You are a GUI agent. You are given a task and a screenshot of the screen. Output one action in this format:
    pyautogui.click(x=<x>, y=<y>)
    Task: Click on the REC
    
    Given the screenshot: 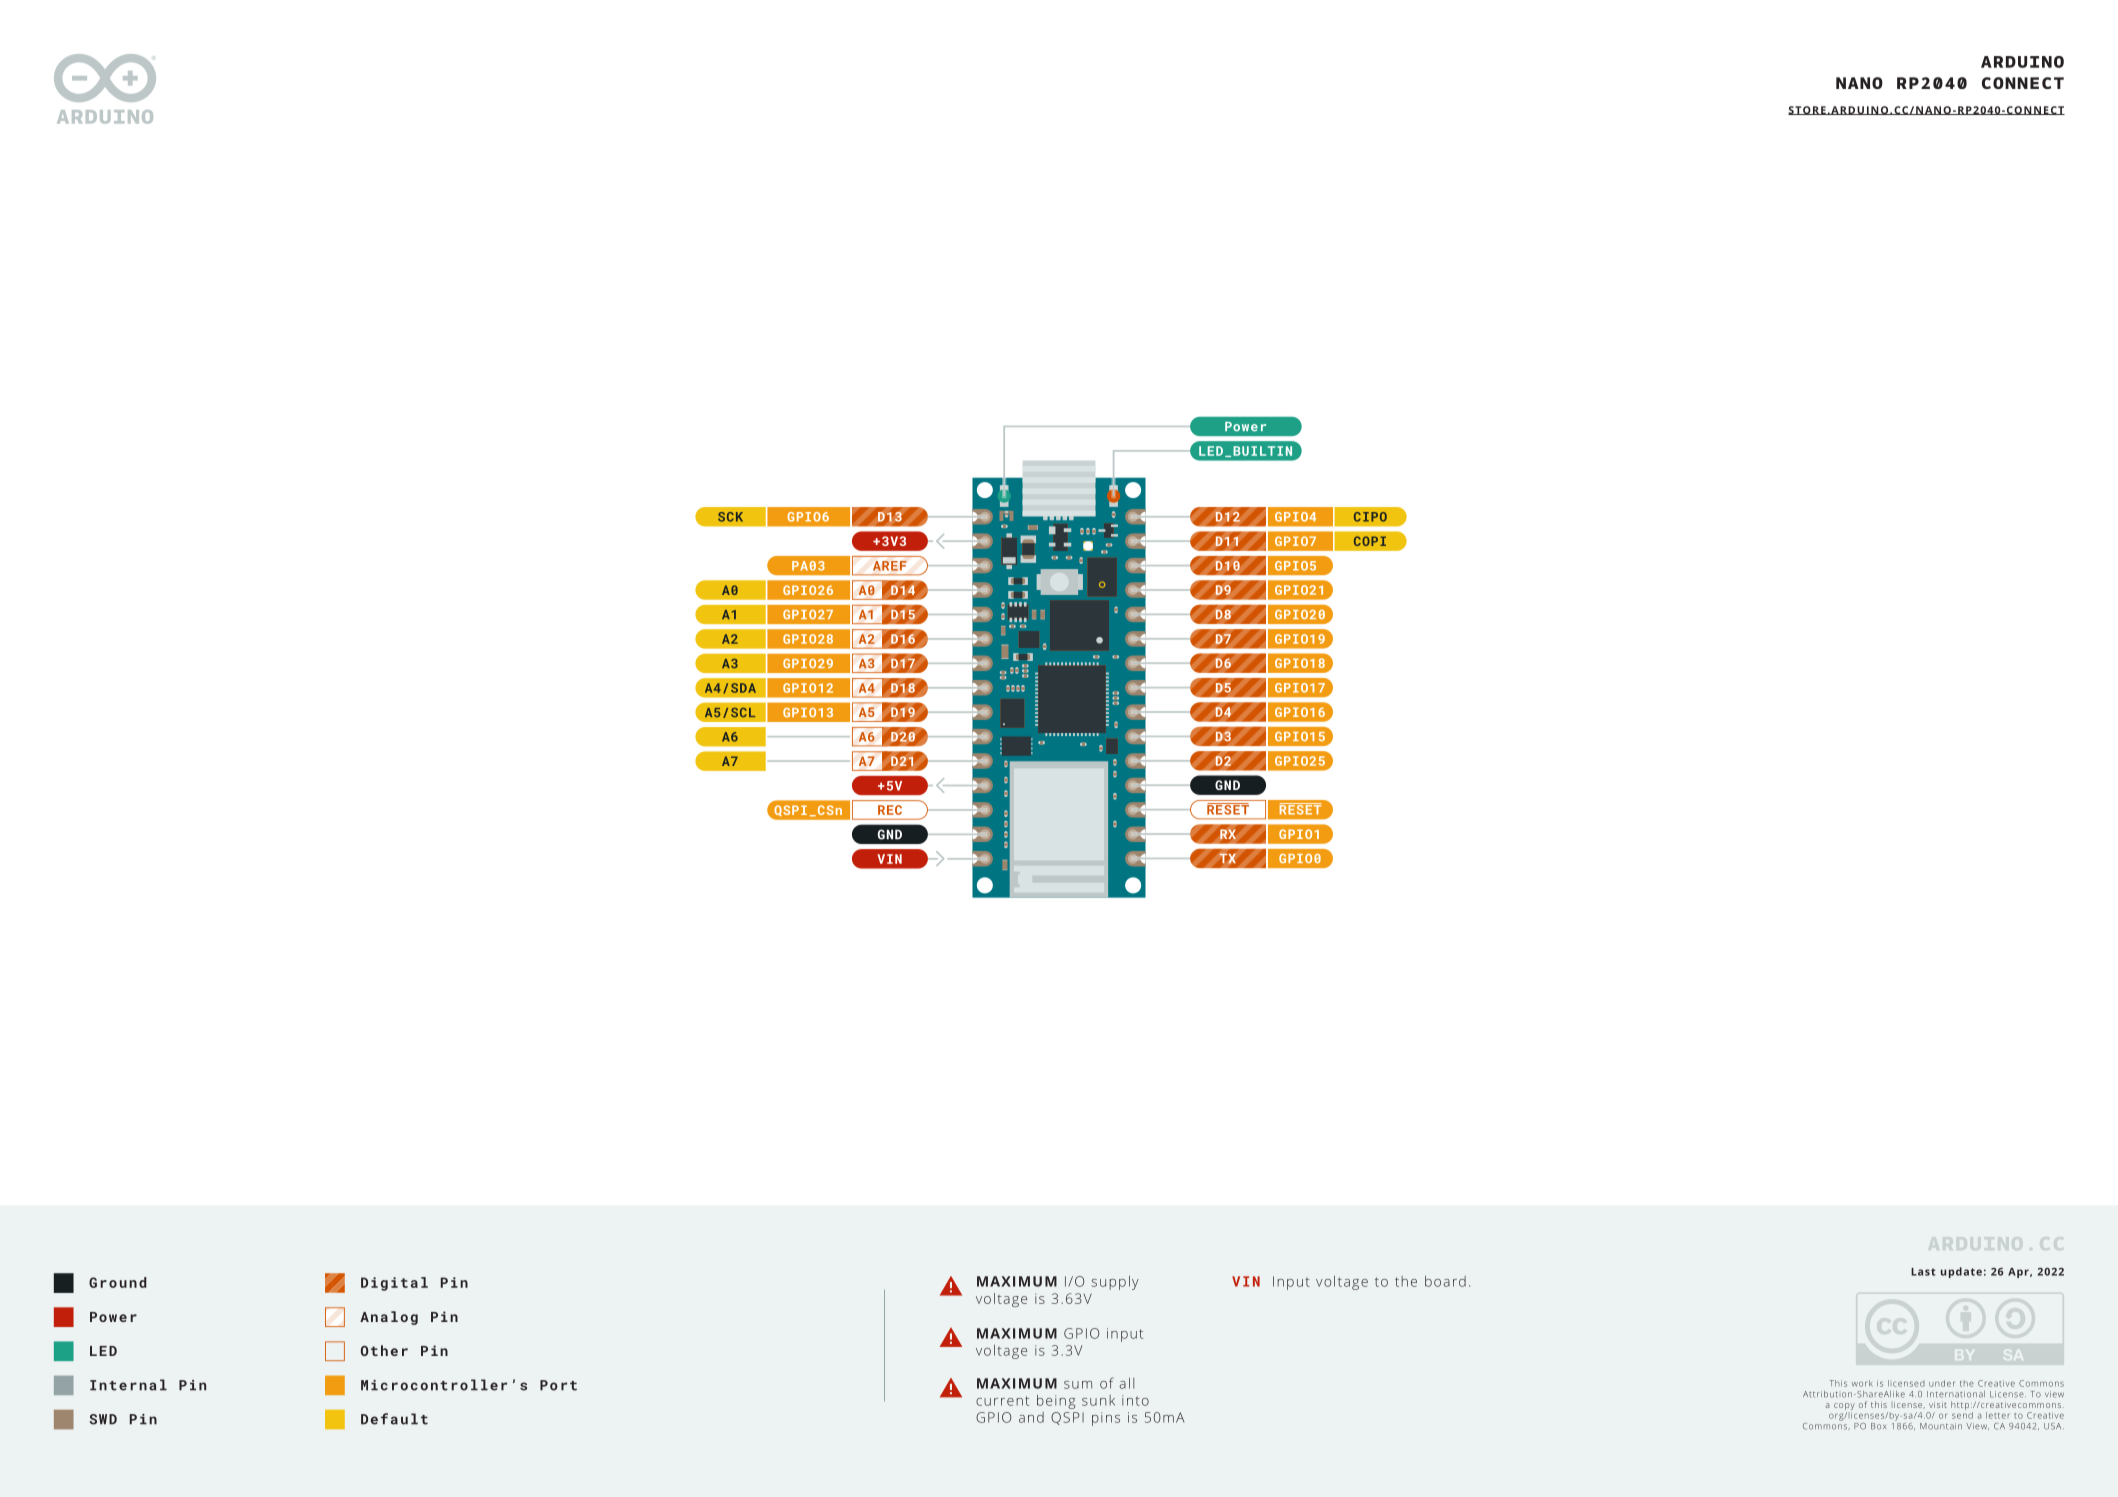 What is the action you would take?
    pyautogui.click(x=890, y=810)
